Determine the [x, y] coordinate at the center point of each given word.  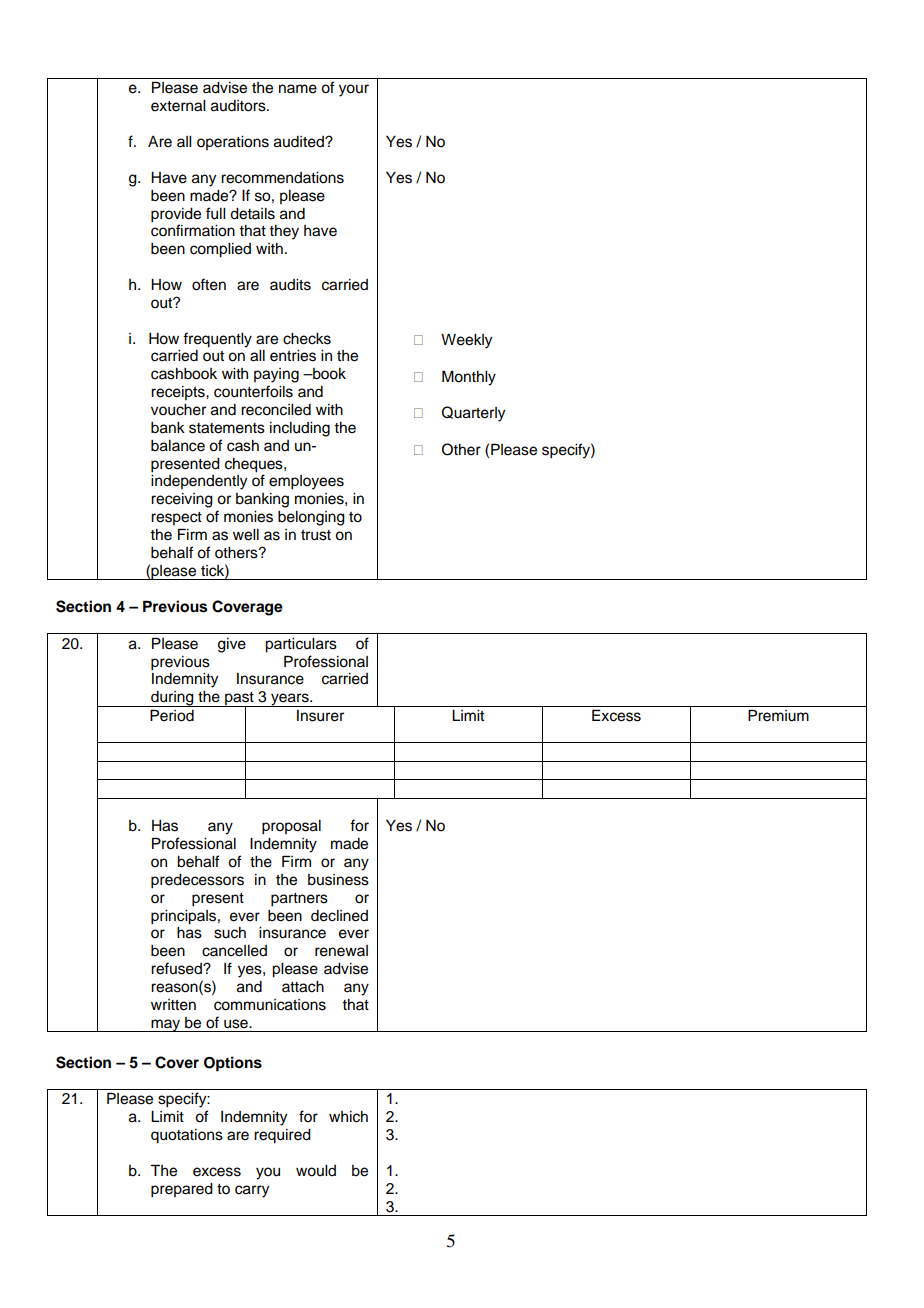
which [348, 1117]
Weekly [466, 341]
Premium [778, 715]
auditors [239, 106]
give [232, 645]
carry [252, 1191]
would [316, 1171]
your [354, 90]
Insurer [320, 716]
